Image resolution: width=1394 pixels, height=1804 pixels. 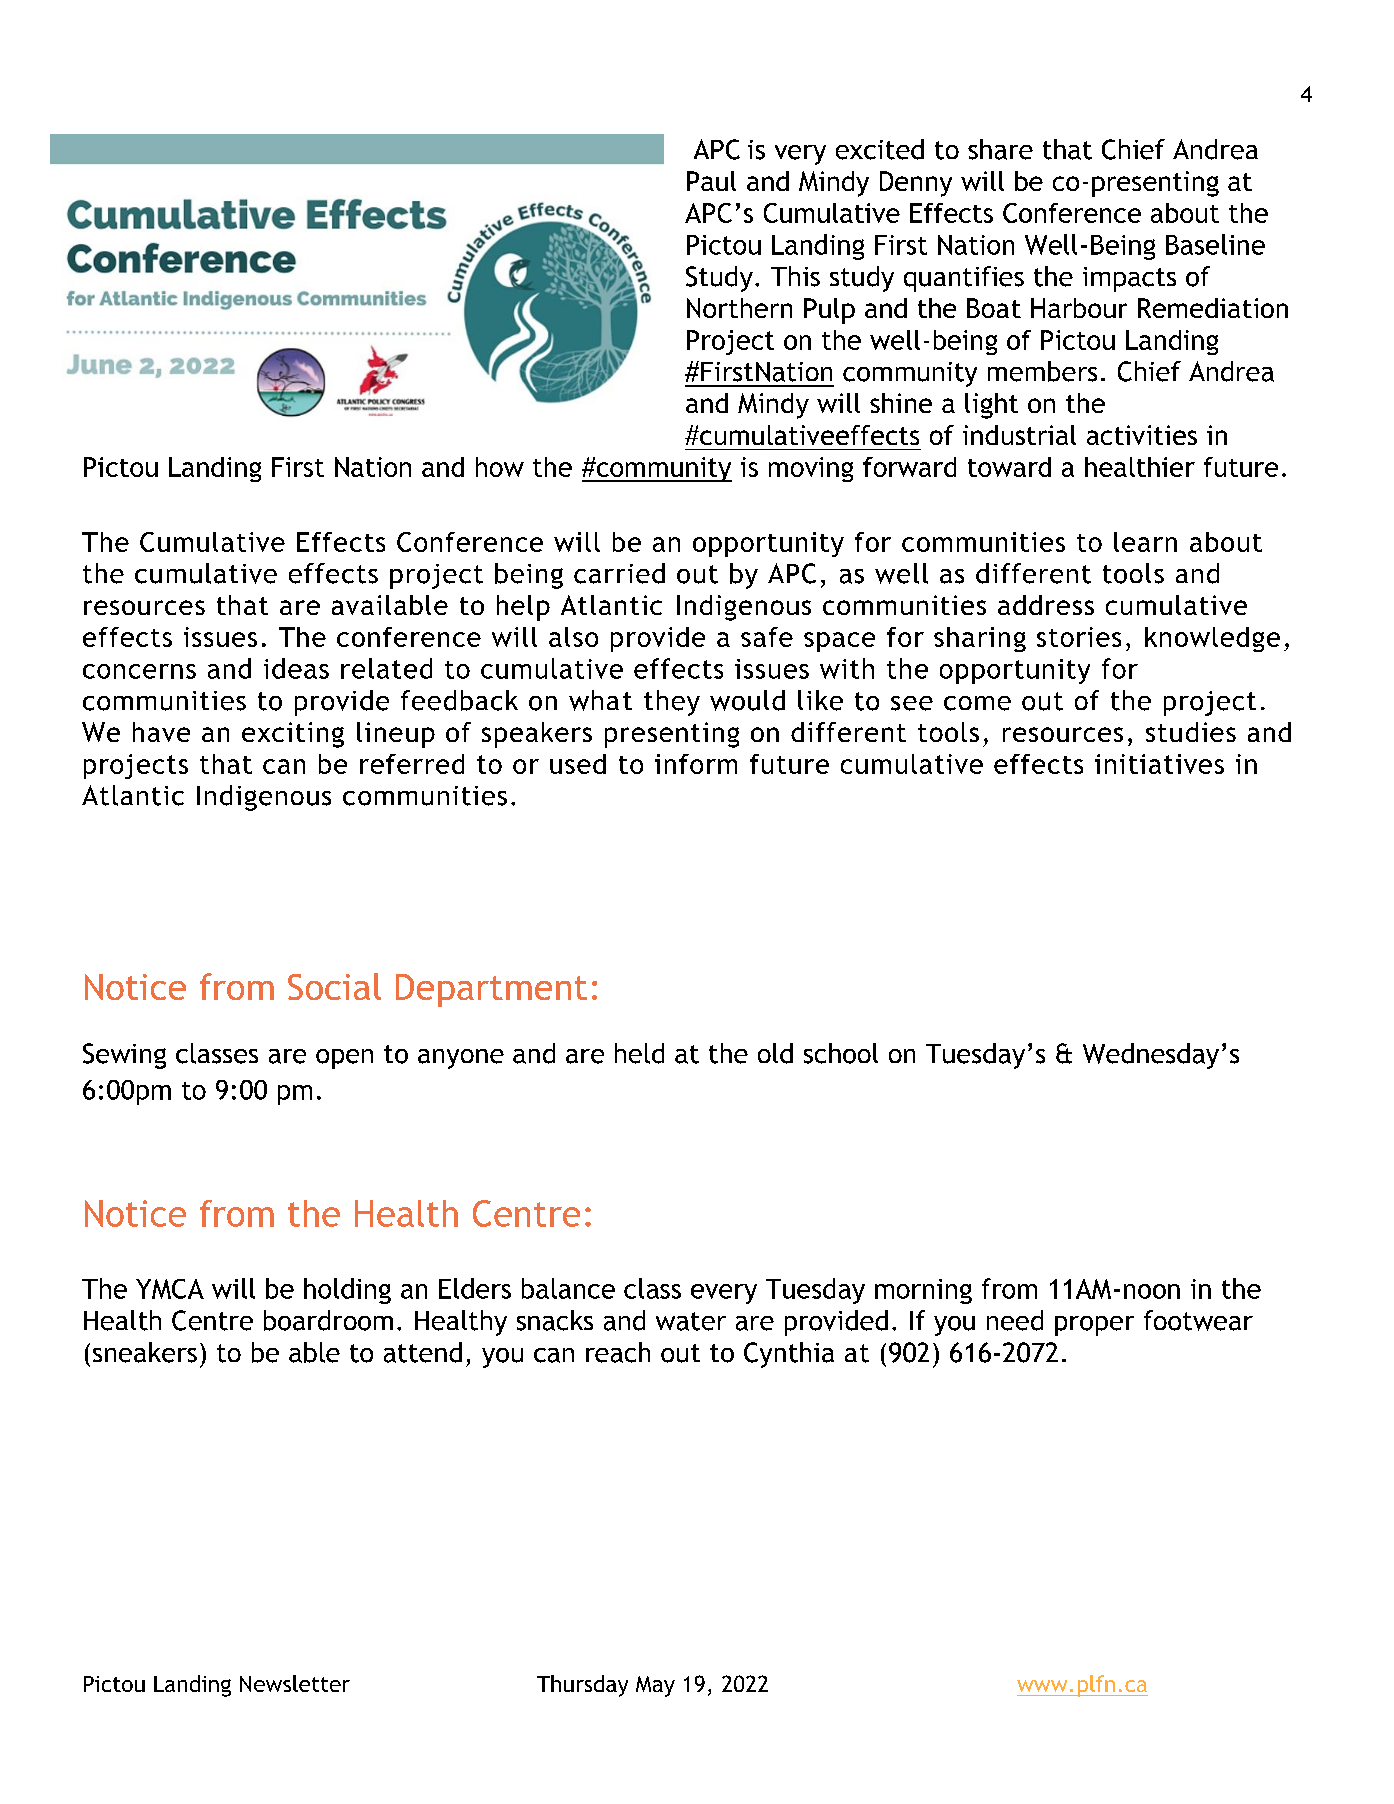 What do you see at coordinates (295, 1683) in the document?
I see `Newsletter` at bounding box center [295, 1683].
